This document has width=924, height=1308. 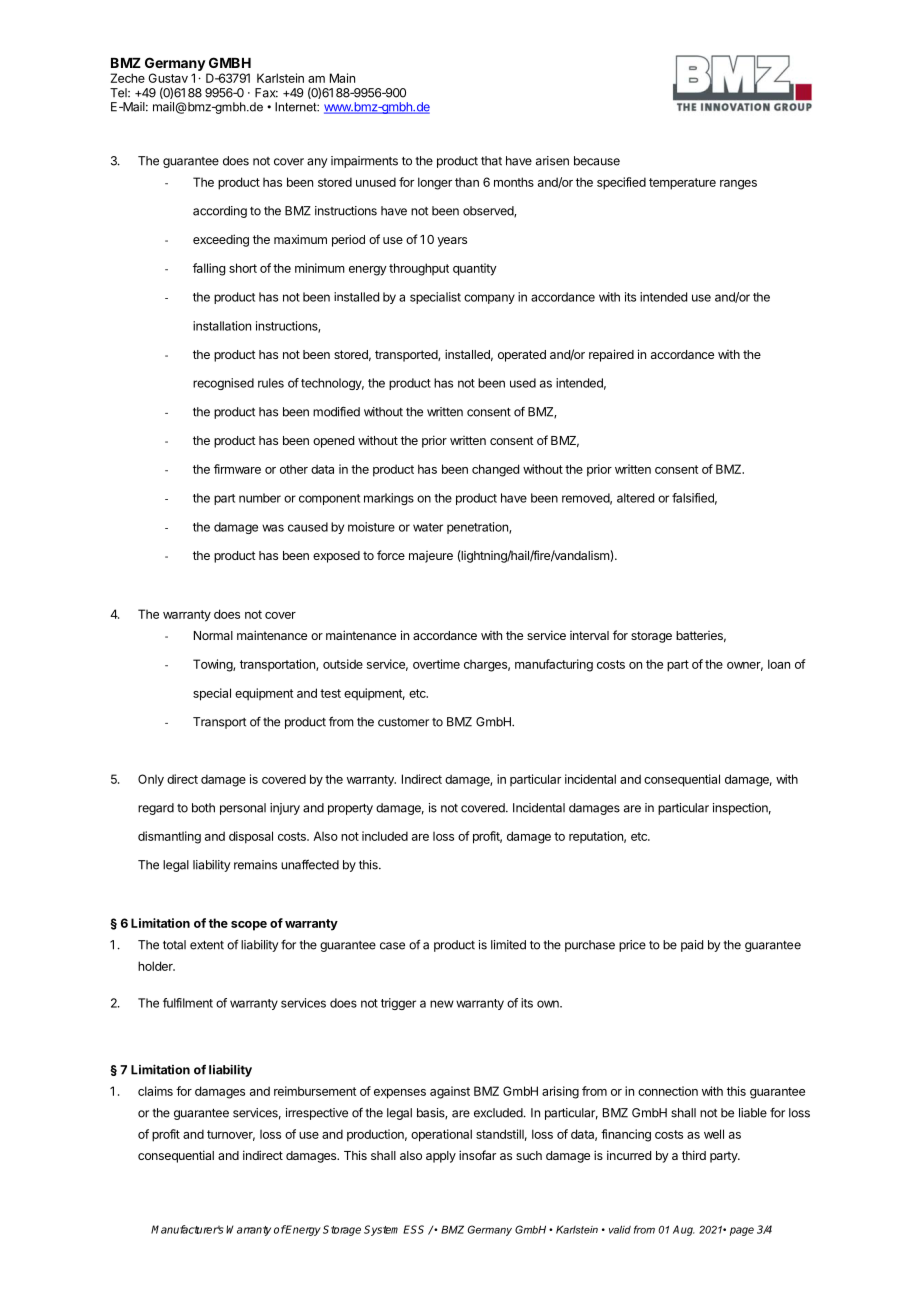 What do you see at coordinates (237, 469) in the document?
I see `firmware` at bounding box center [237, 469].
